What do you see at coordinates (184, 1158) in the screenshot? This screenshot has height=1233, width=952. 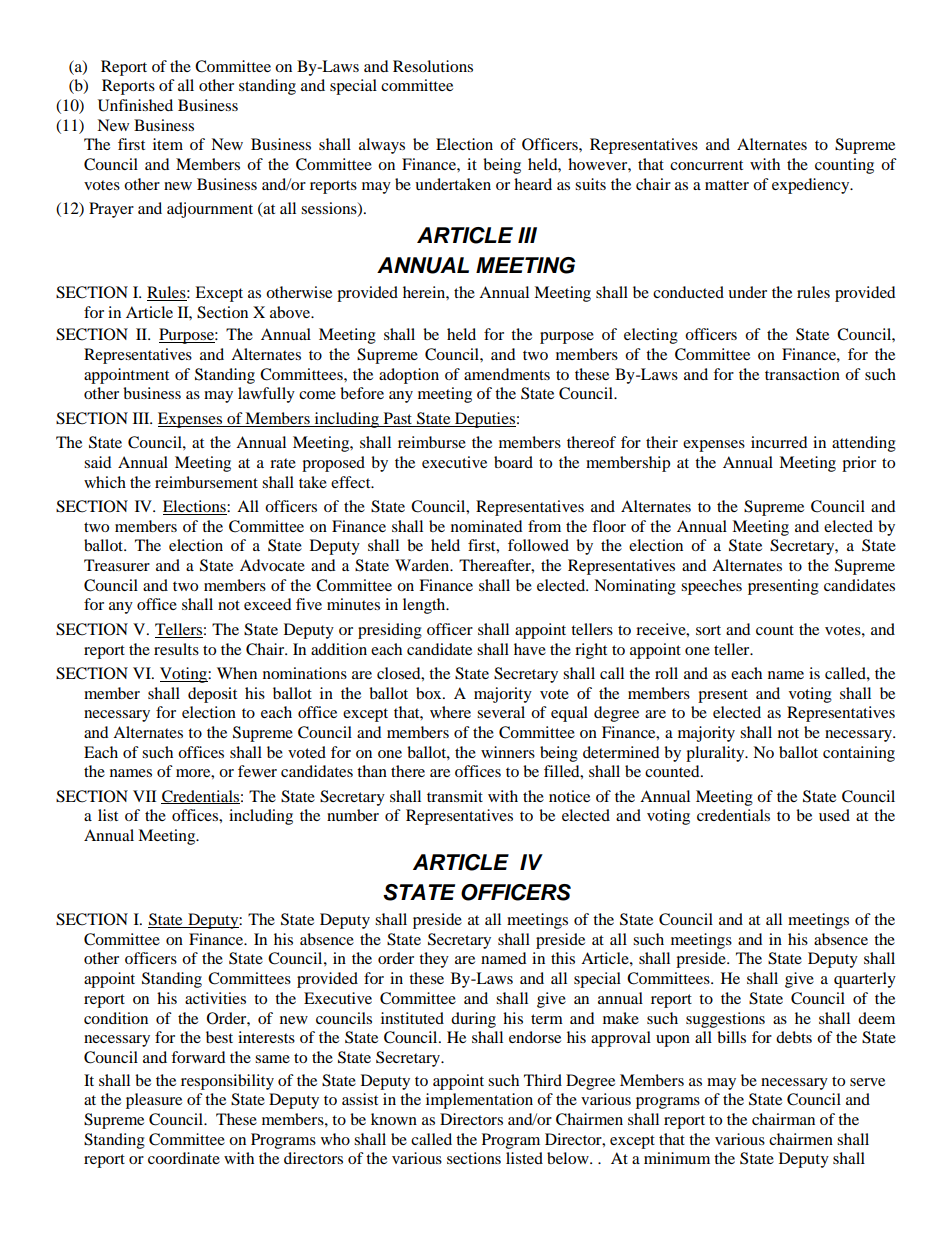 I see `coordinate` at bounding box center [184, 1158].
